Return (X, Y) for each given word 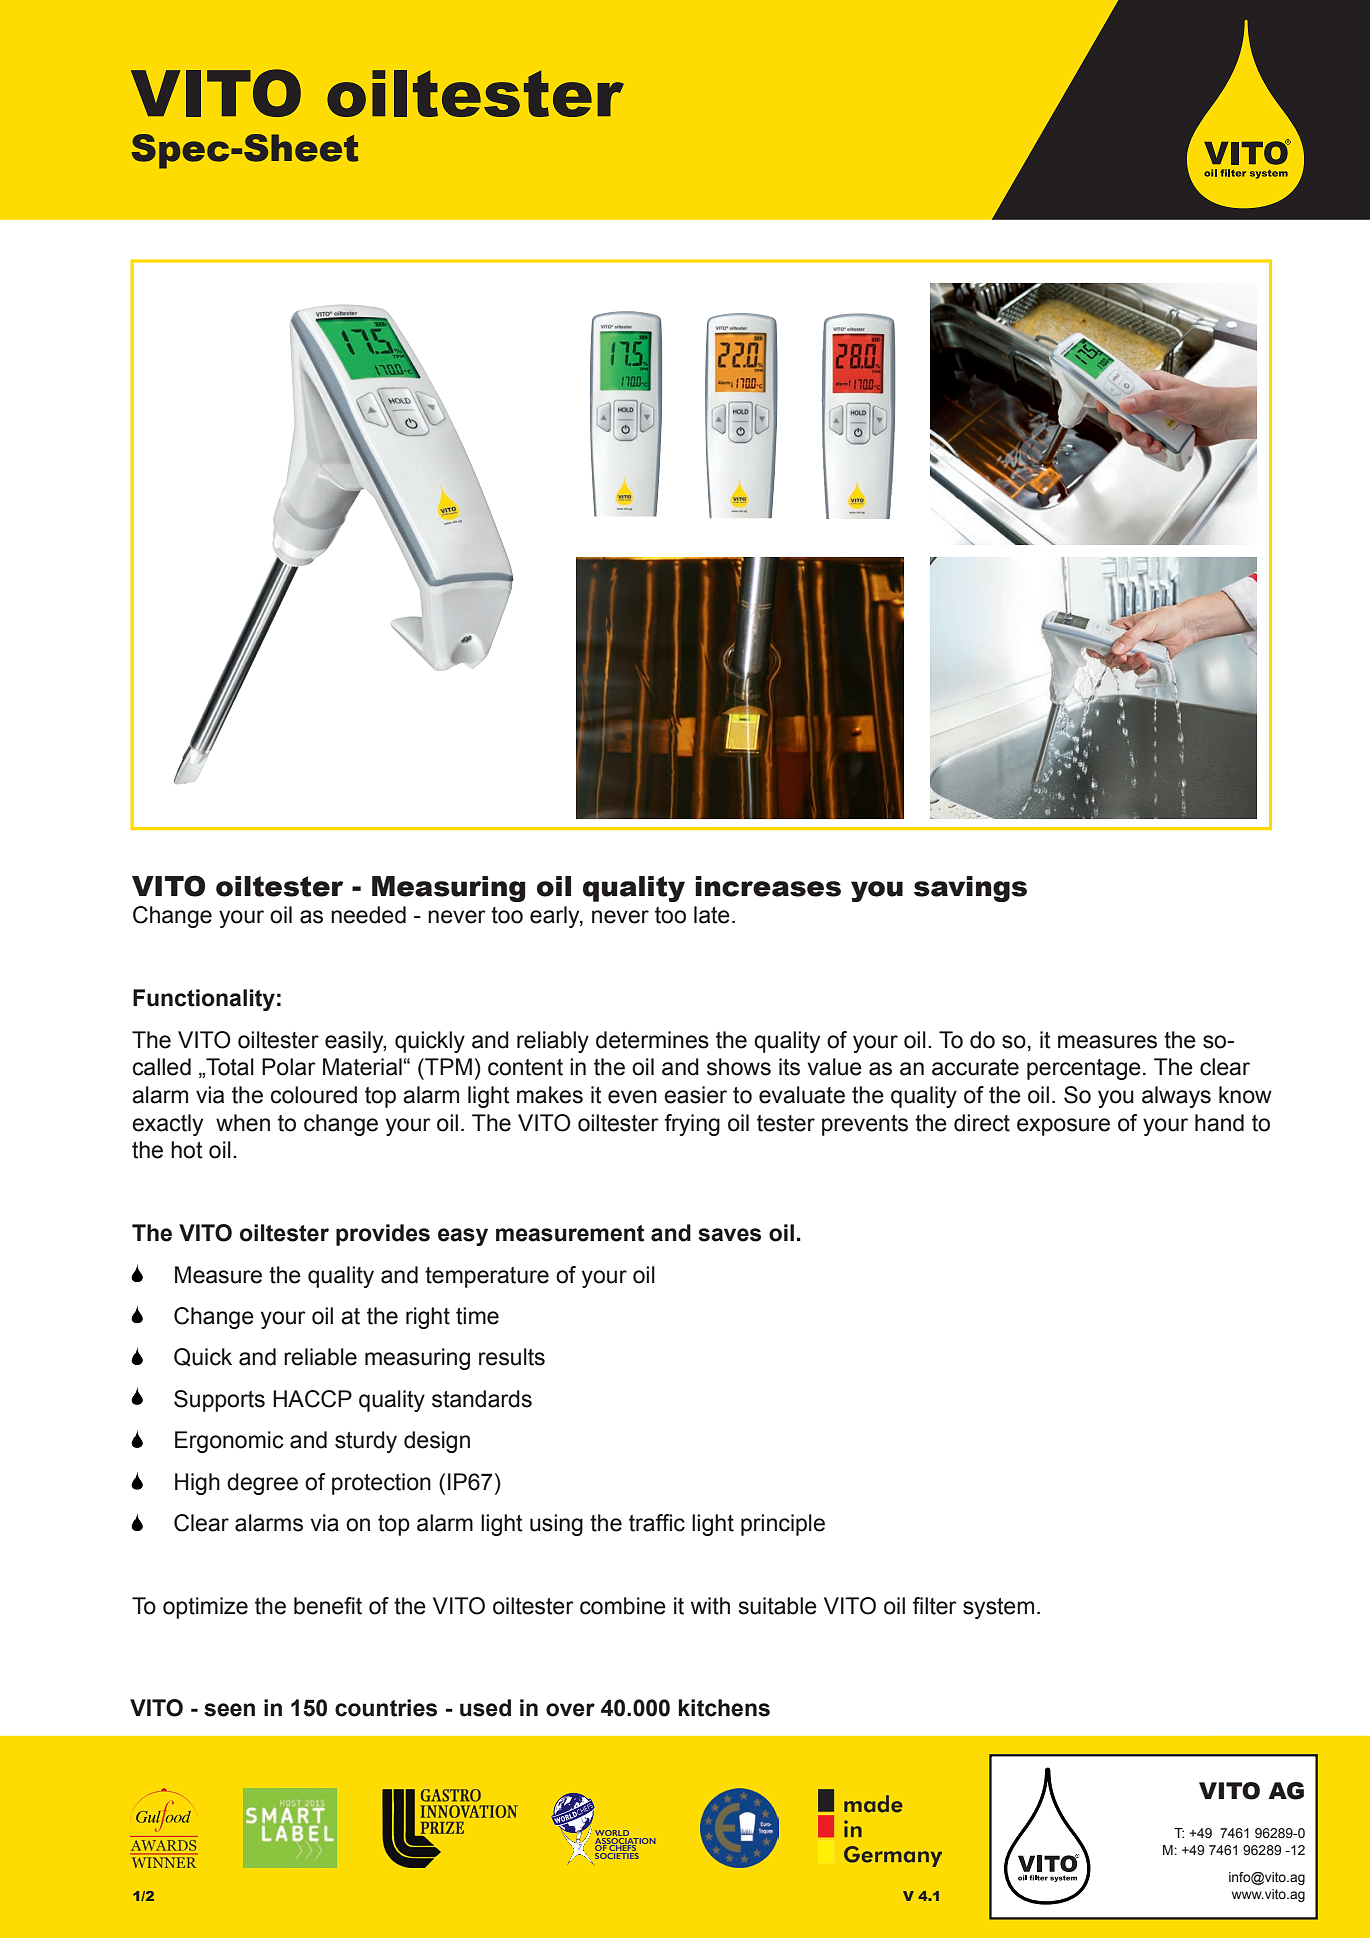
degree (262, 1484)
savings (970, 889)
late (712, 915)
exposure (1063, 1127)
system (998, 1608)
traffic (657, 1523)
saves (729, 1235)
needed (368, 915)
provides (383, 1235)
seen (229, 1710)
